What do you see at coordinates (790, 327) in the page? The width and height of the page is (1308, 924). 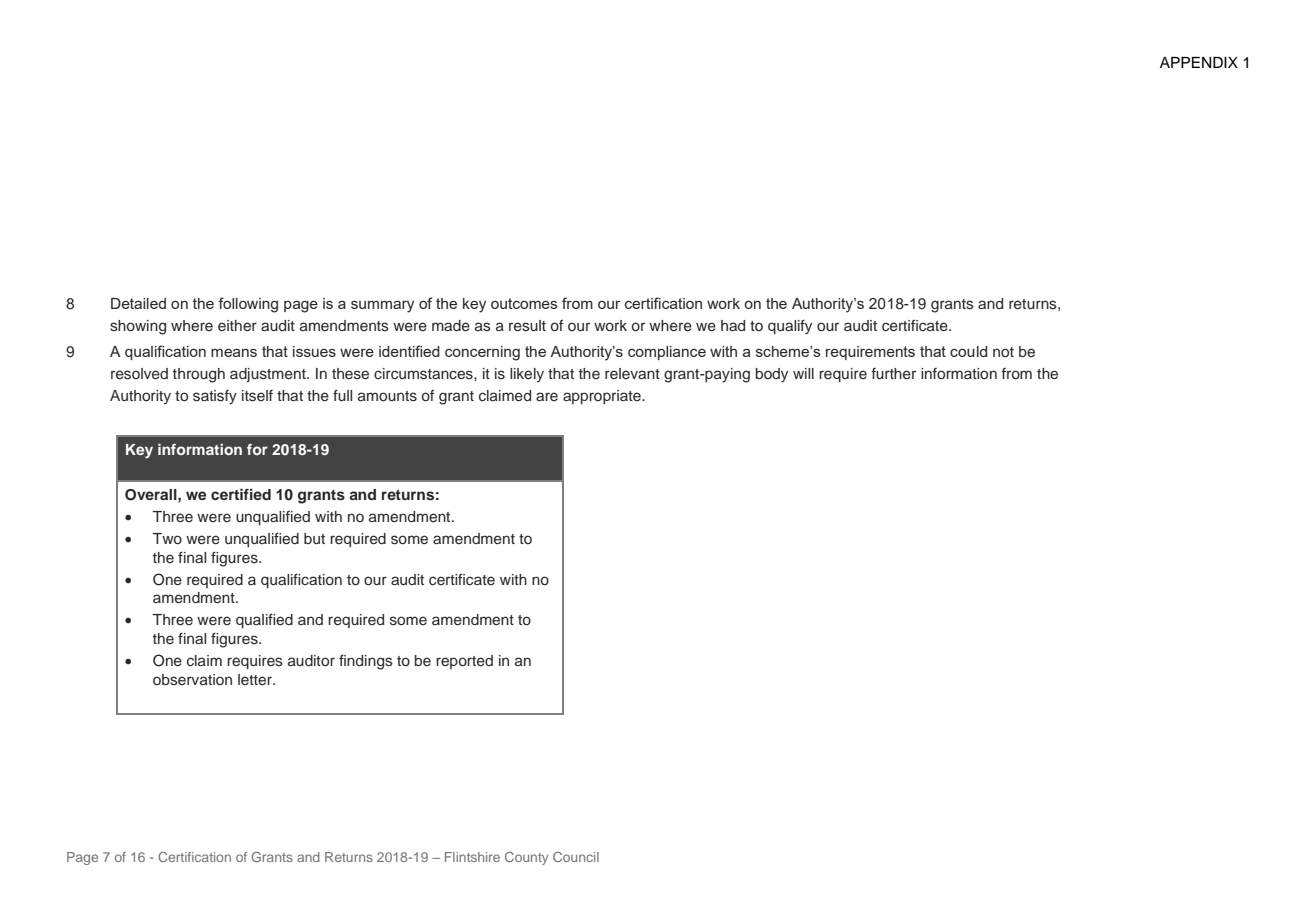 I see `qualify` at bounding box center [790, 327].
